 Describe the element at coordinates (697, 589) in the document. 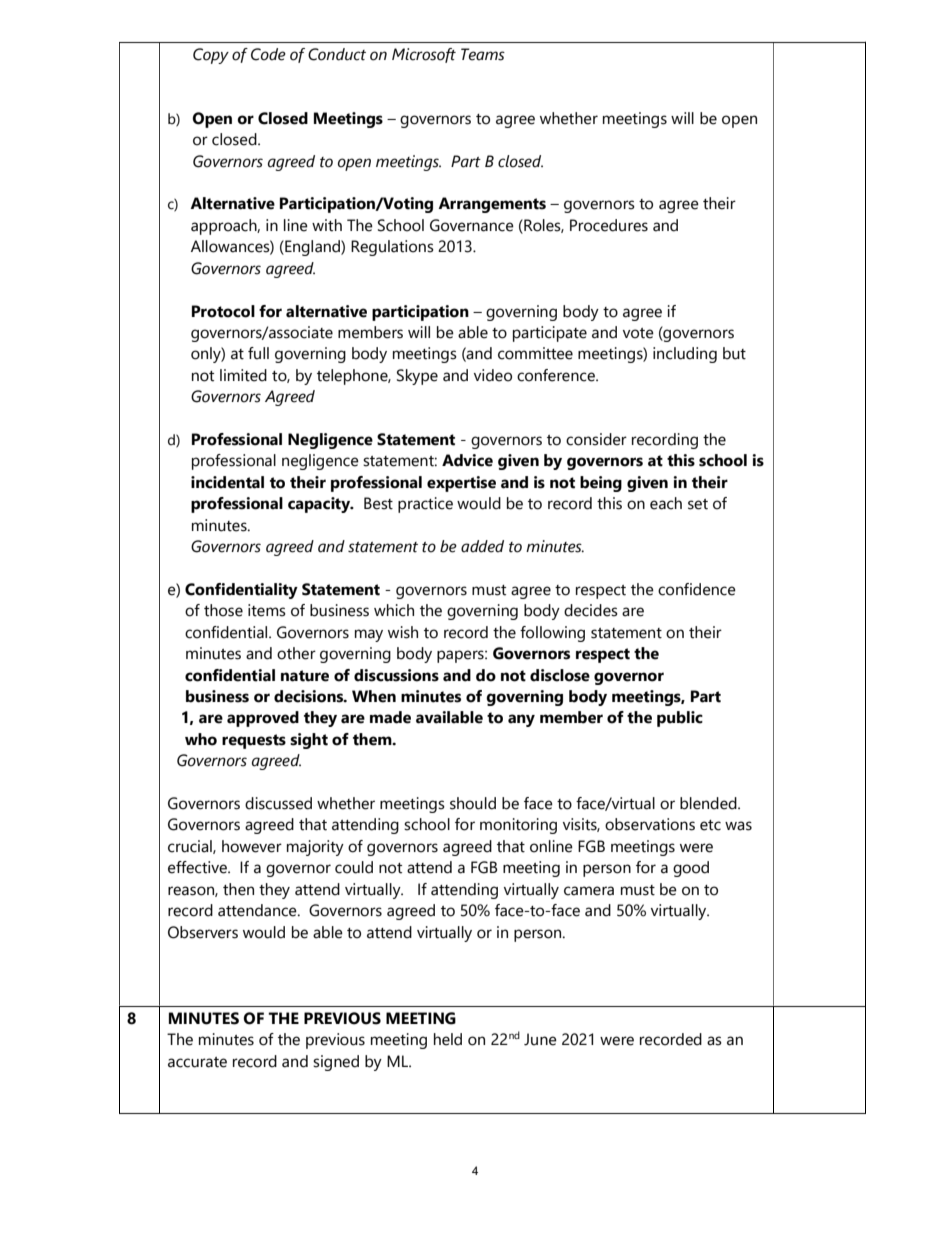

I see `confidence` at that location.
